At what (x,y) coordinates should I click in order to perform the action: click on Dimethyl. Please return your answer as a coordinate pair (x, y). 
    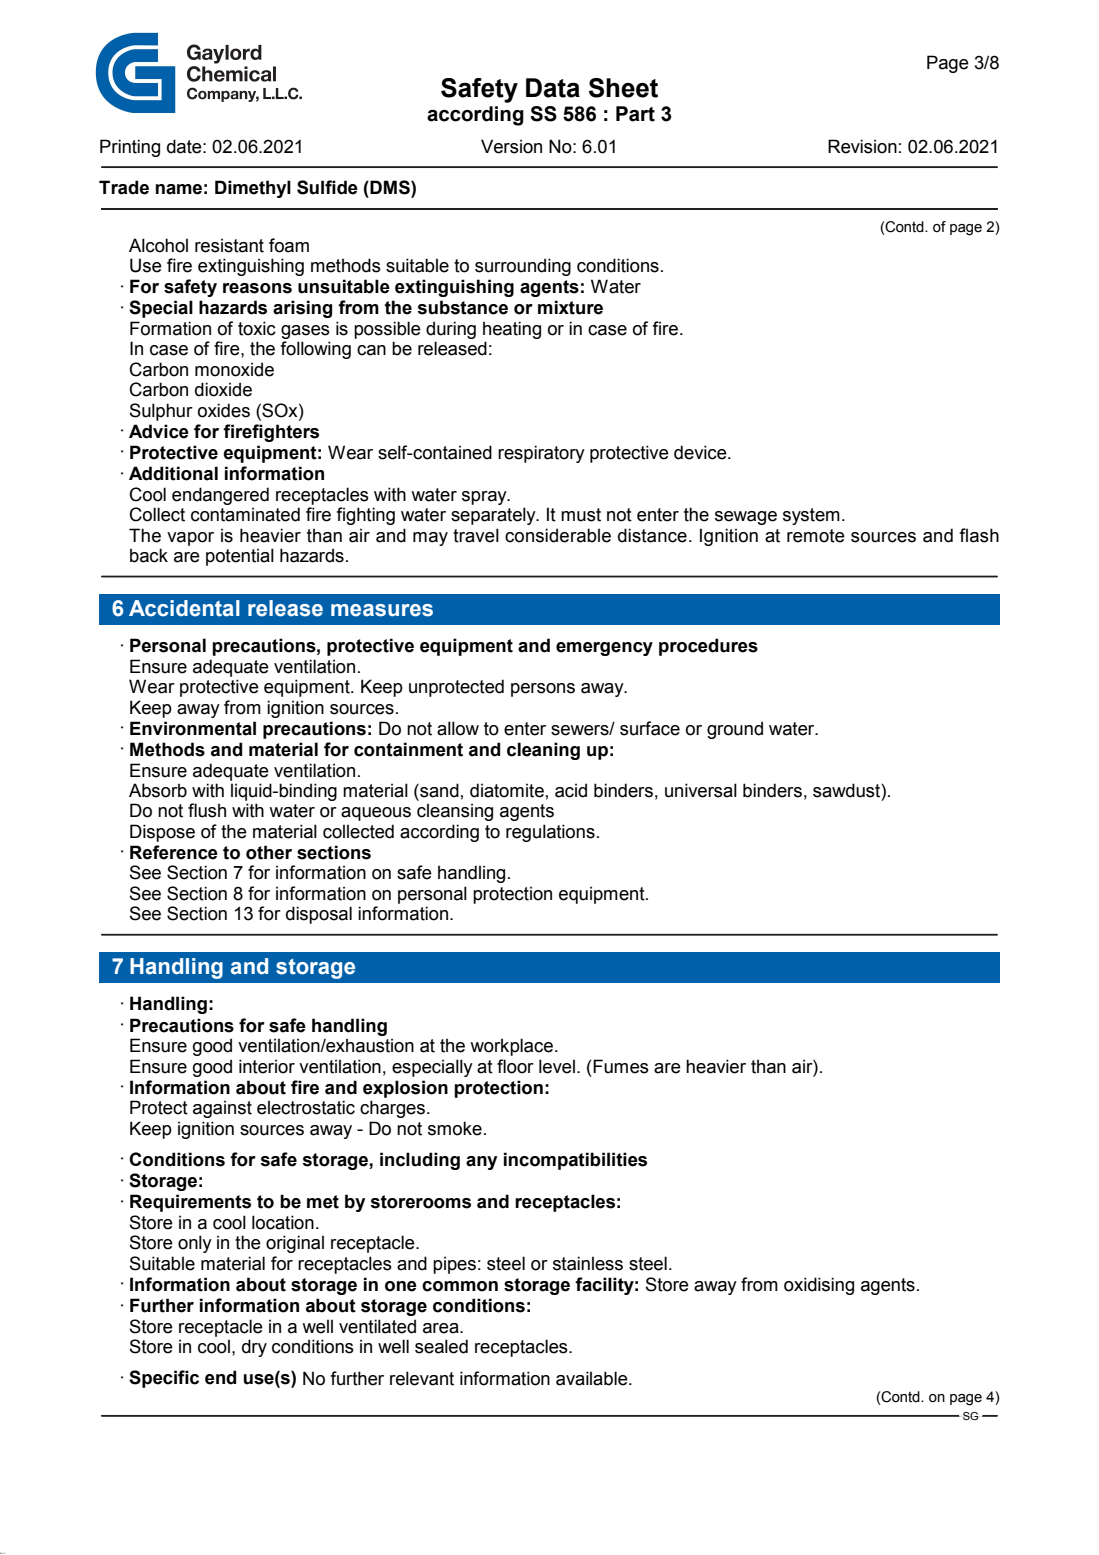
    Looking at the image, I should click on (253, 189).
